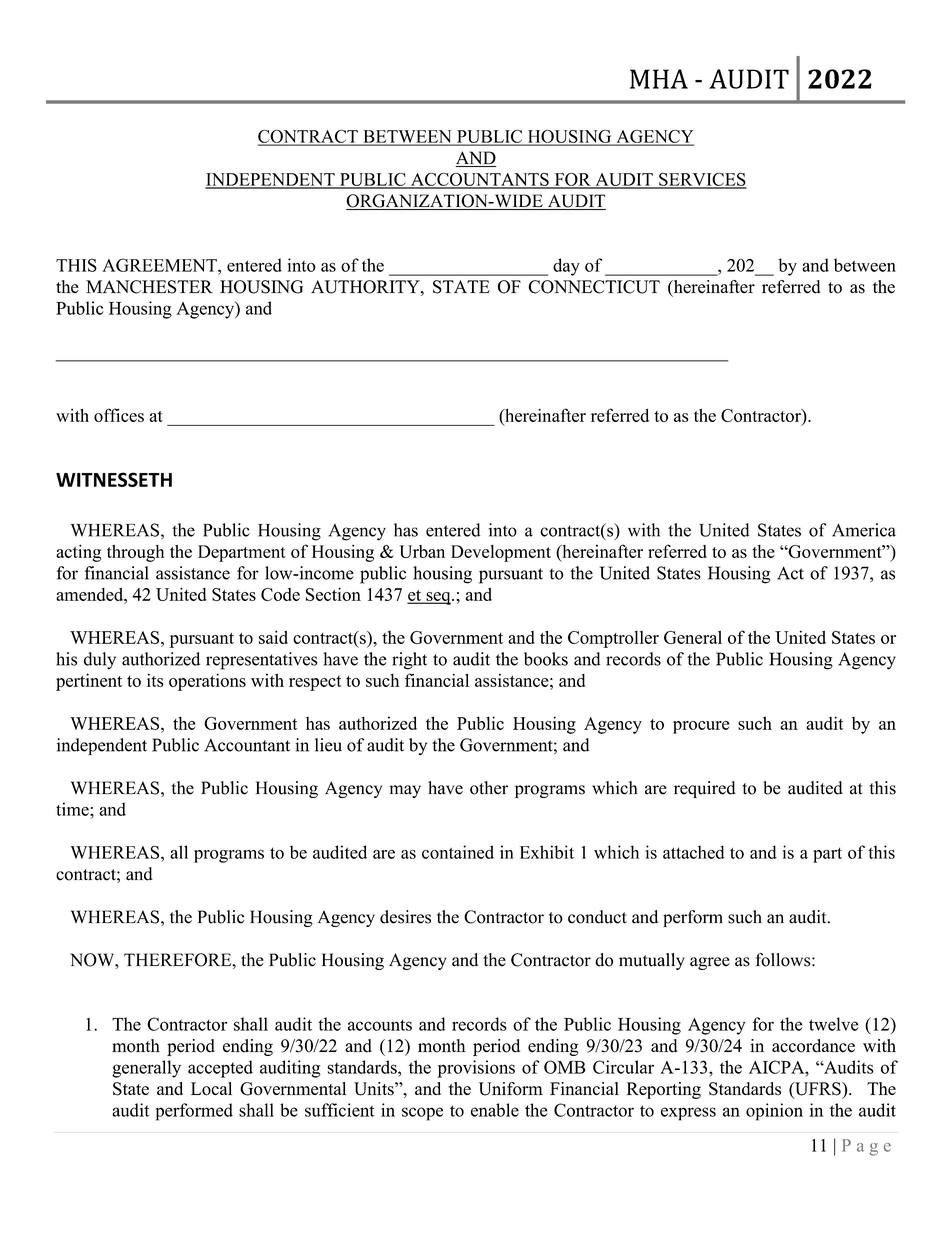 Image resolution: width=952 pixels, height=1233 pixels. Describe the element at coordinates (149, 287) in the page. I see `MANCHESTER` at that location.
